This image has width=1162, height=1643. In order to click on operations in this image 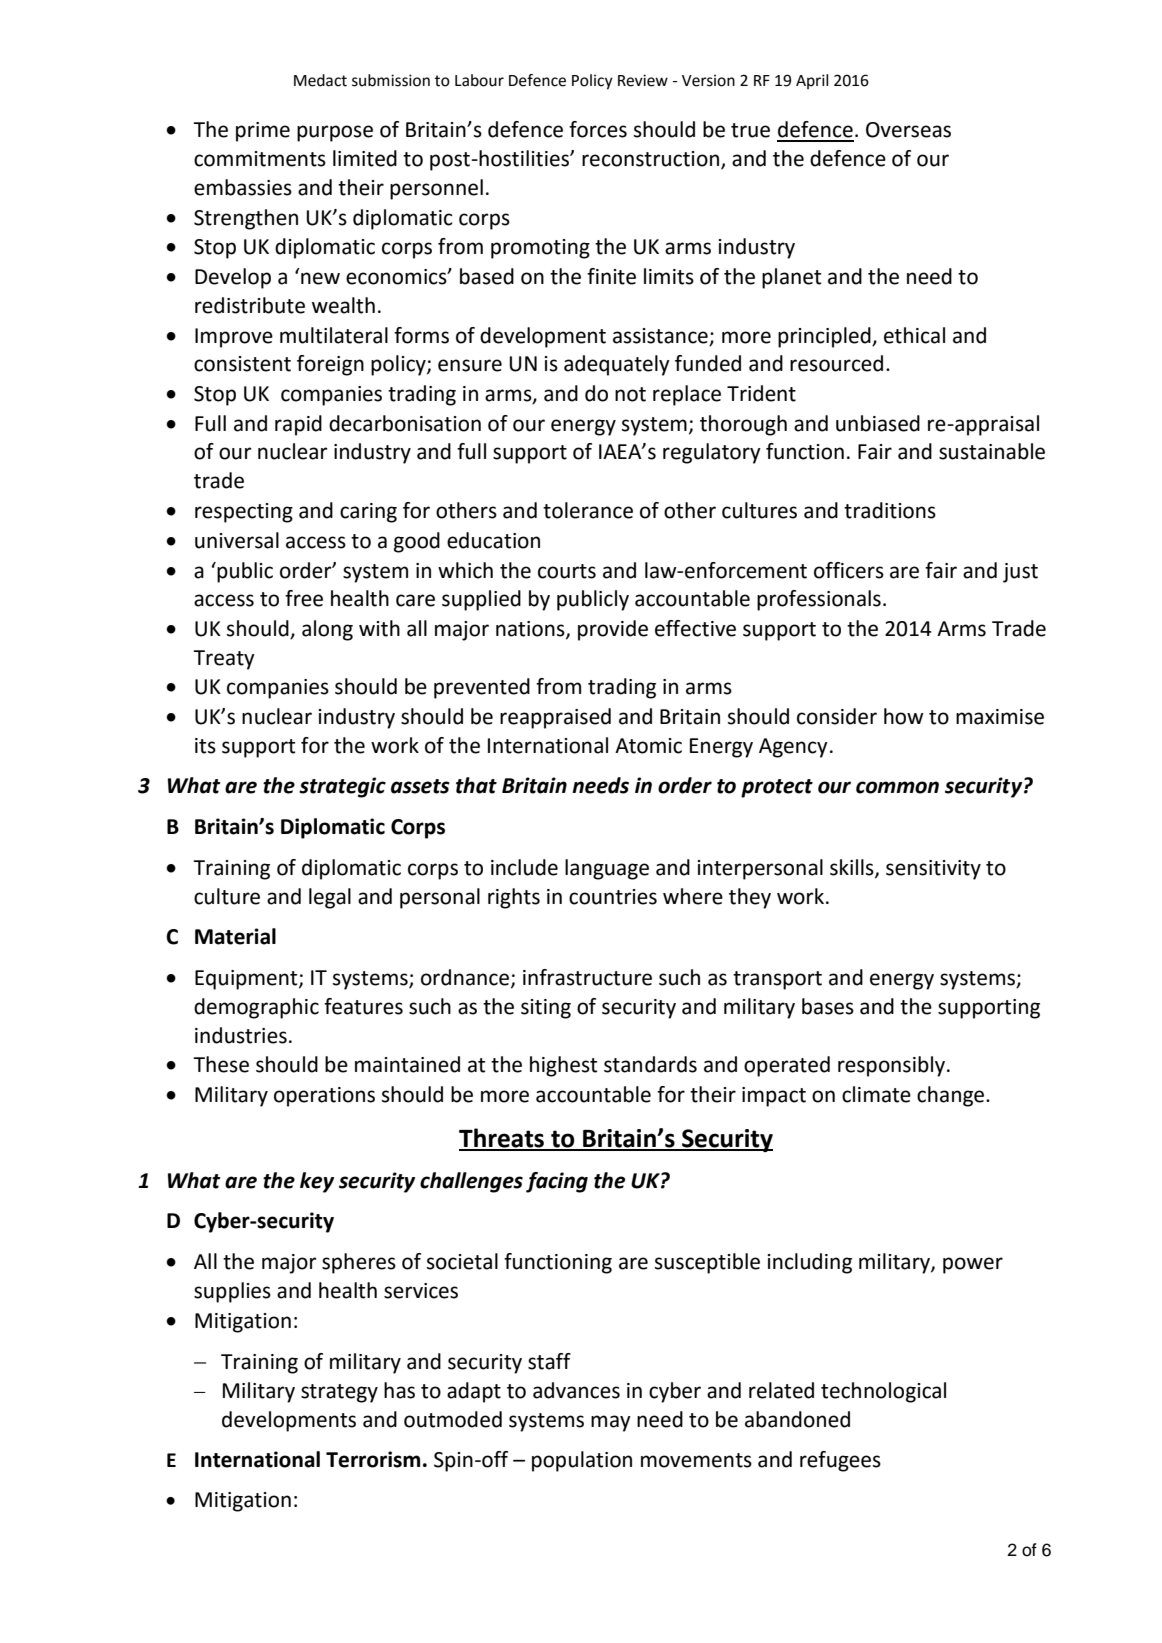, I will do `click(324, 1097)`.
